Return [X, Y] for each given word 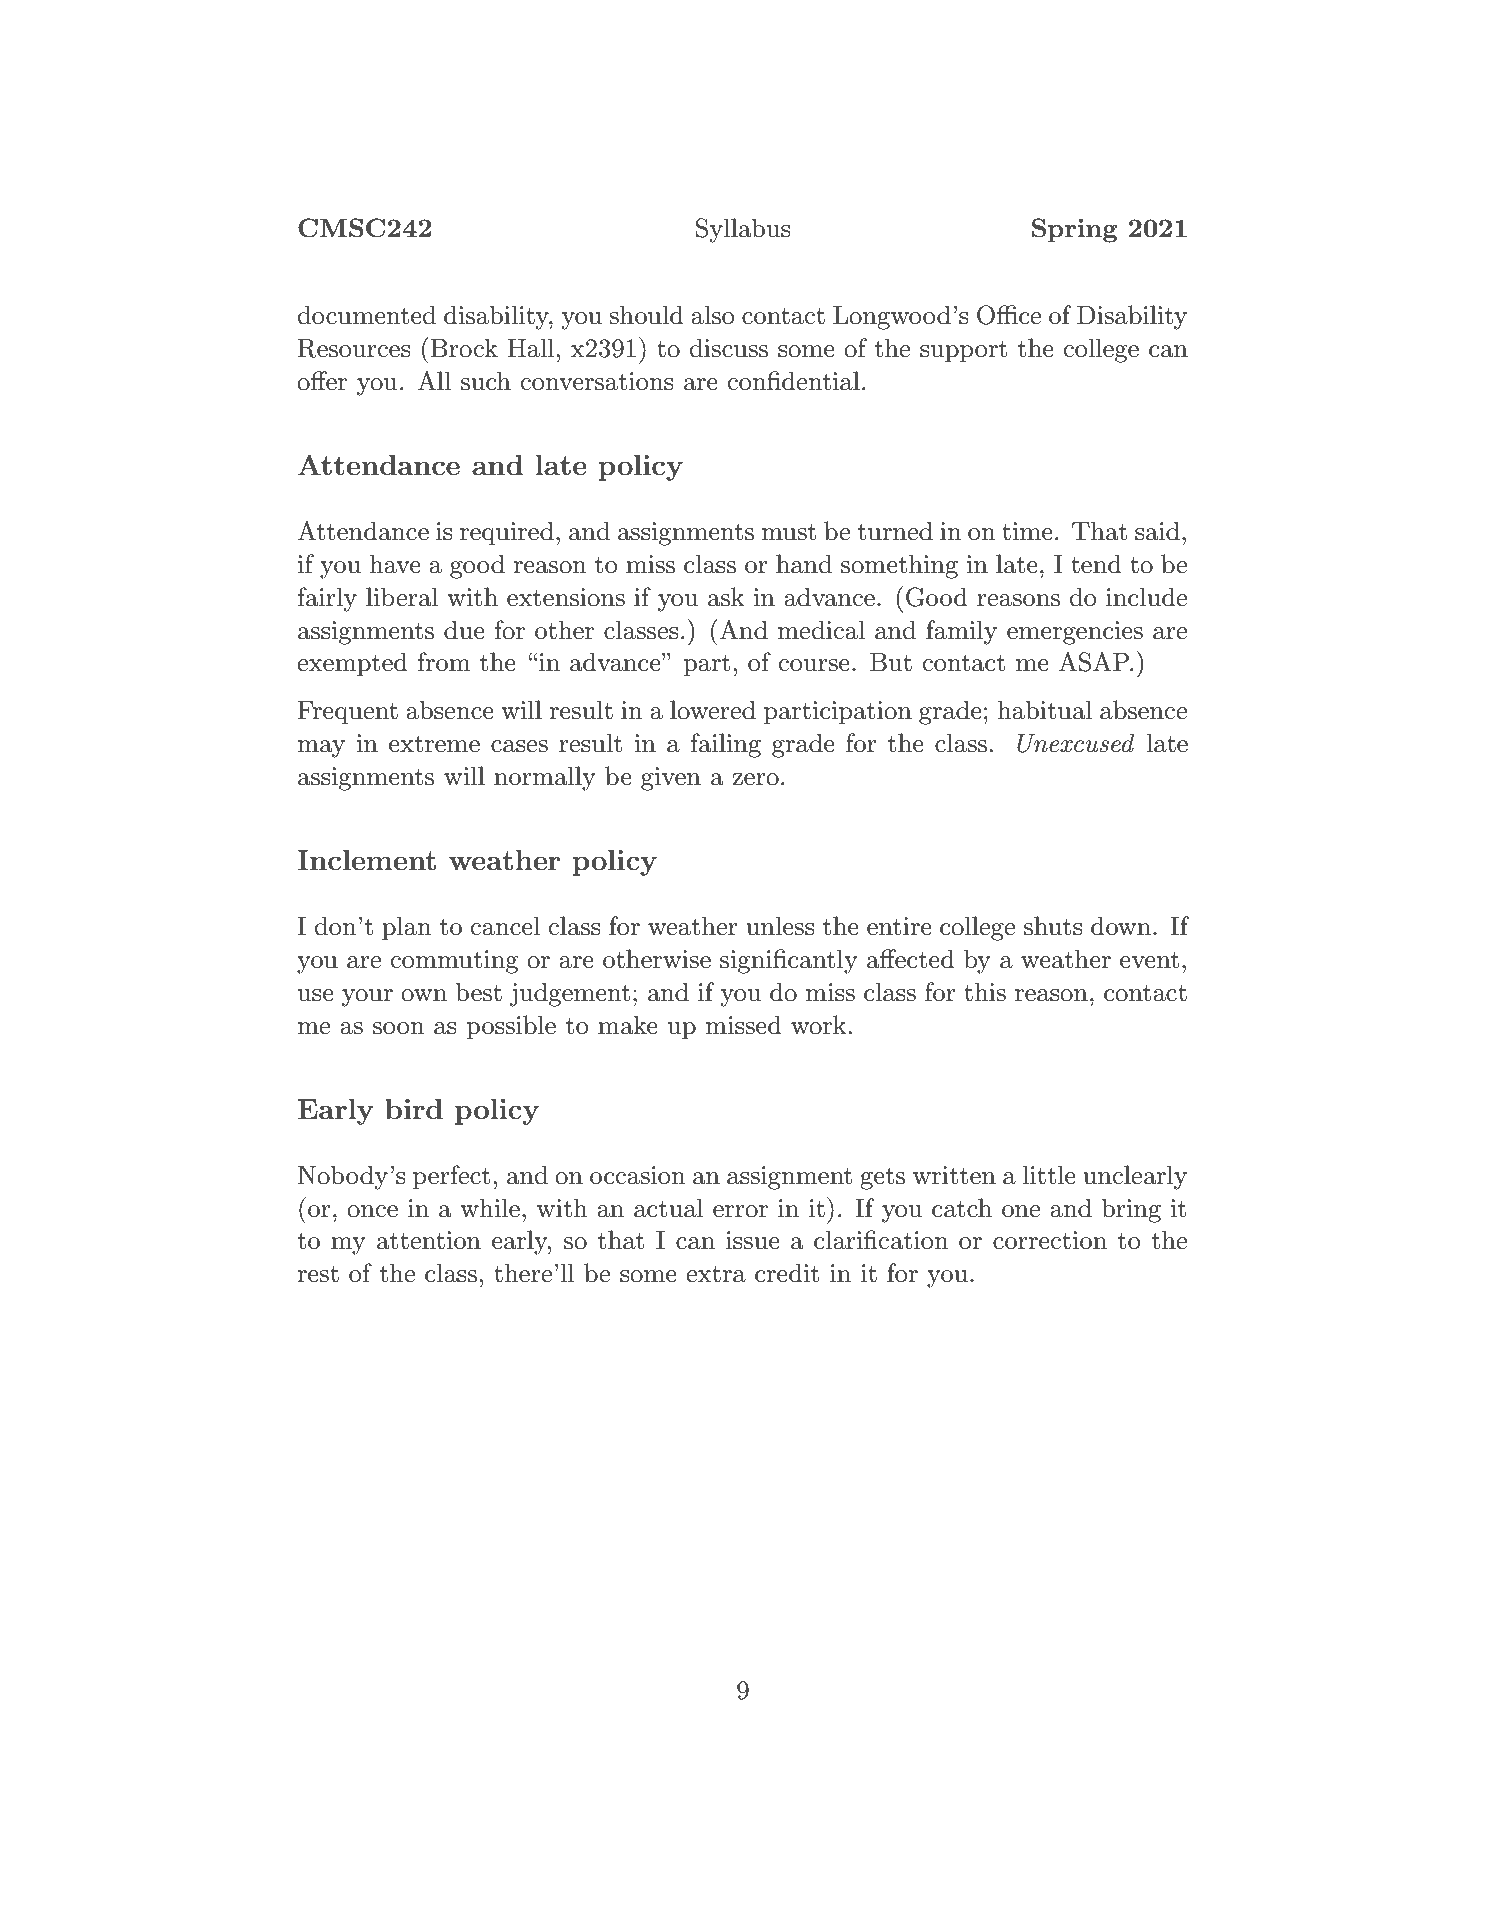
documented [367, 315]
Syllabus [743, 230]
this [985, 992]
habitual [1044, 710]
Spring [1074, 230]
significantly [789, 961]
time [1027, 531]
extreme [434, 744]
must [789, 532]
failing [726, 745]
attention [429, 1240]
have [395, 564]
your [367, 998]
